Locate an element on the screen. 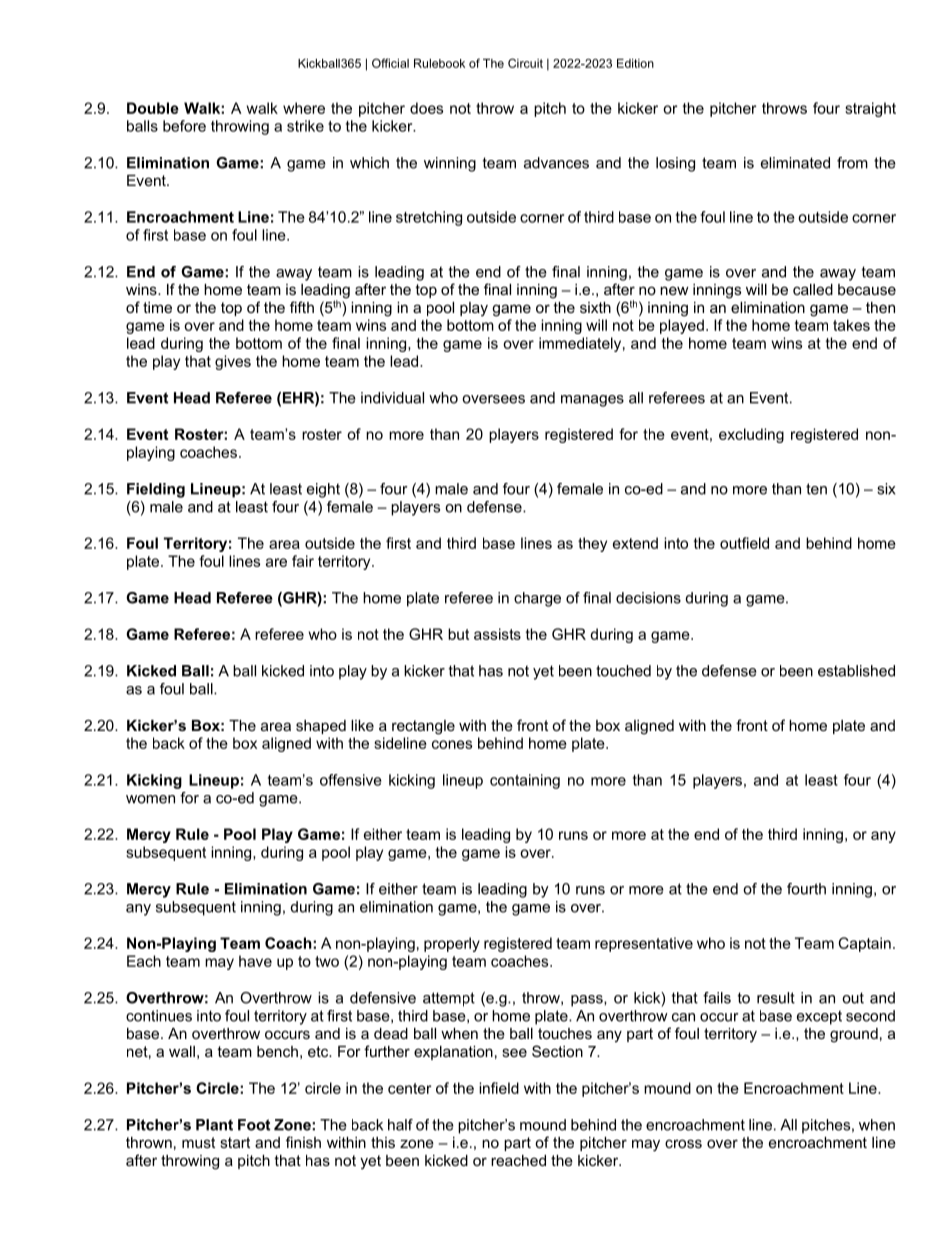 This screenshot has height=1233, width=952. before is located at coordinates (184, 126).
